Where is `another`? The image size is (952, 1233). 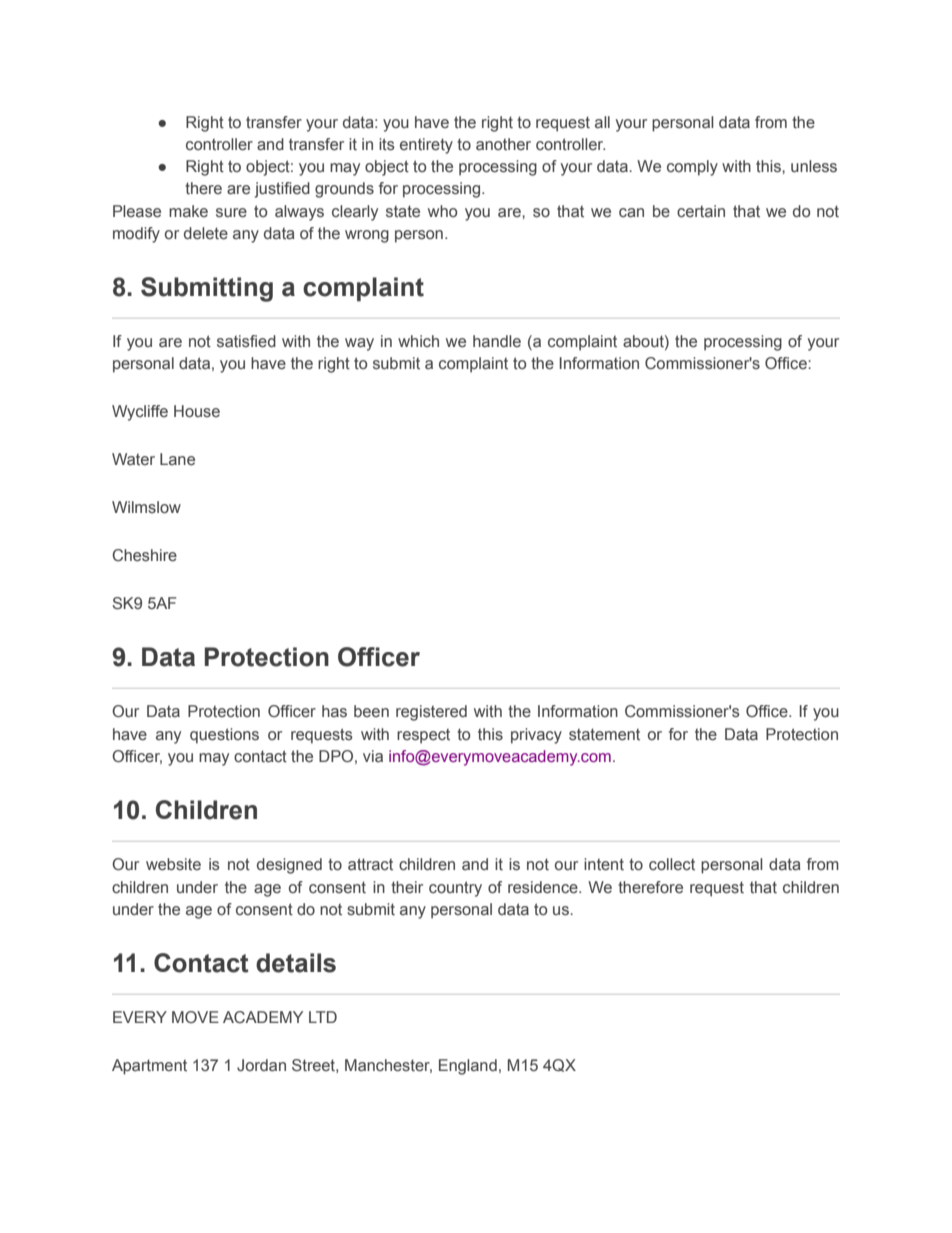 another is located at coordinates (503, 144).
